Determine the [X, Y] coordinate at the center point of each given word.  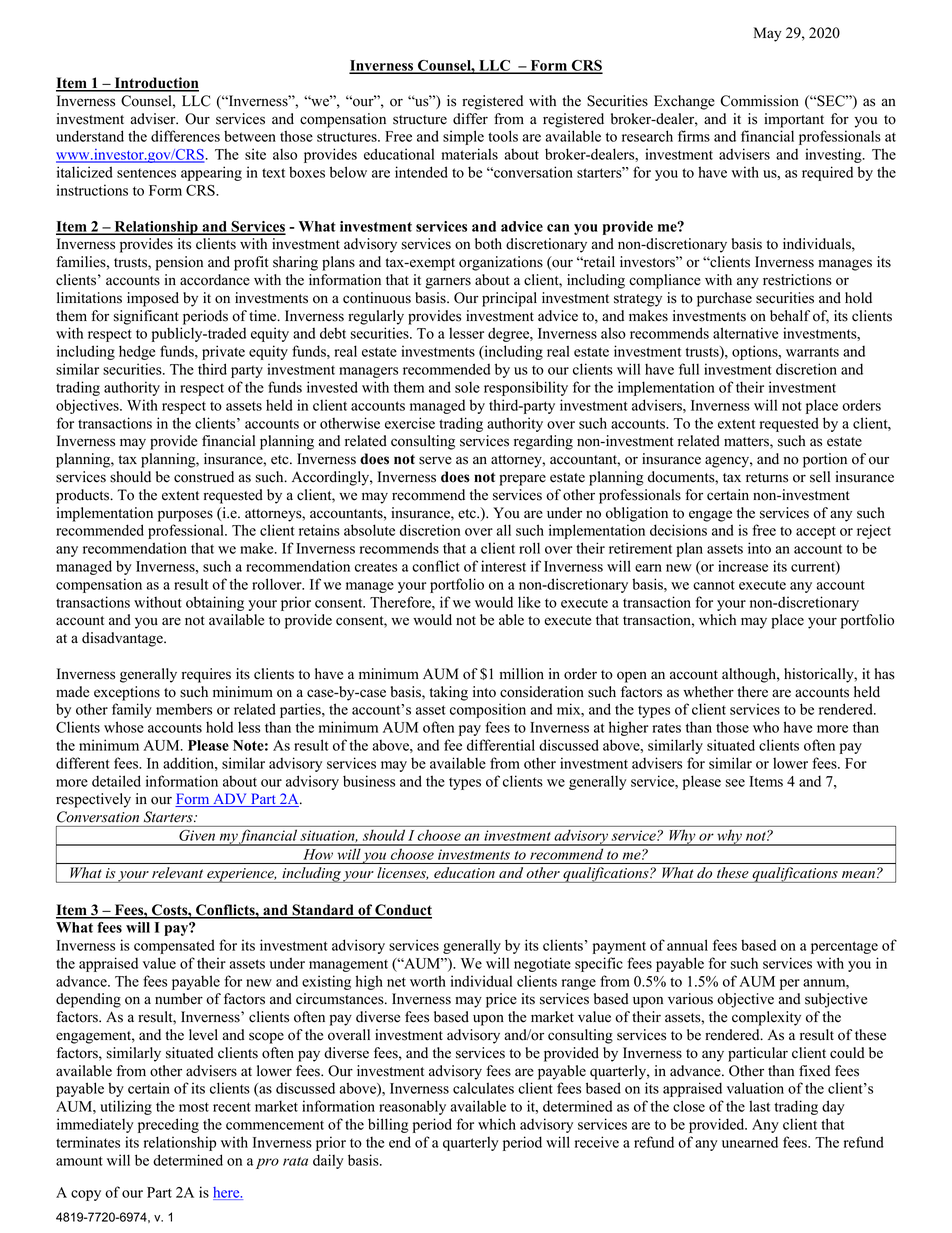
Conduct [402, 911]
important [794, 120]
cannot [714, 585]
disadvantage [123, 639]
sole [467, 387]
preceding [168, 1125]
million [522, 674]
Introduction [155, 84]
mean [858, 874]
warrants [812, 352]
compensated [174, 946]
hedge [137, 352]
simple [463, 137]
